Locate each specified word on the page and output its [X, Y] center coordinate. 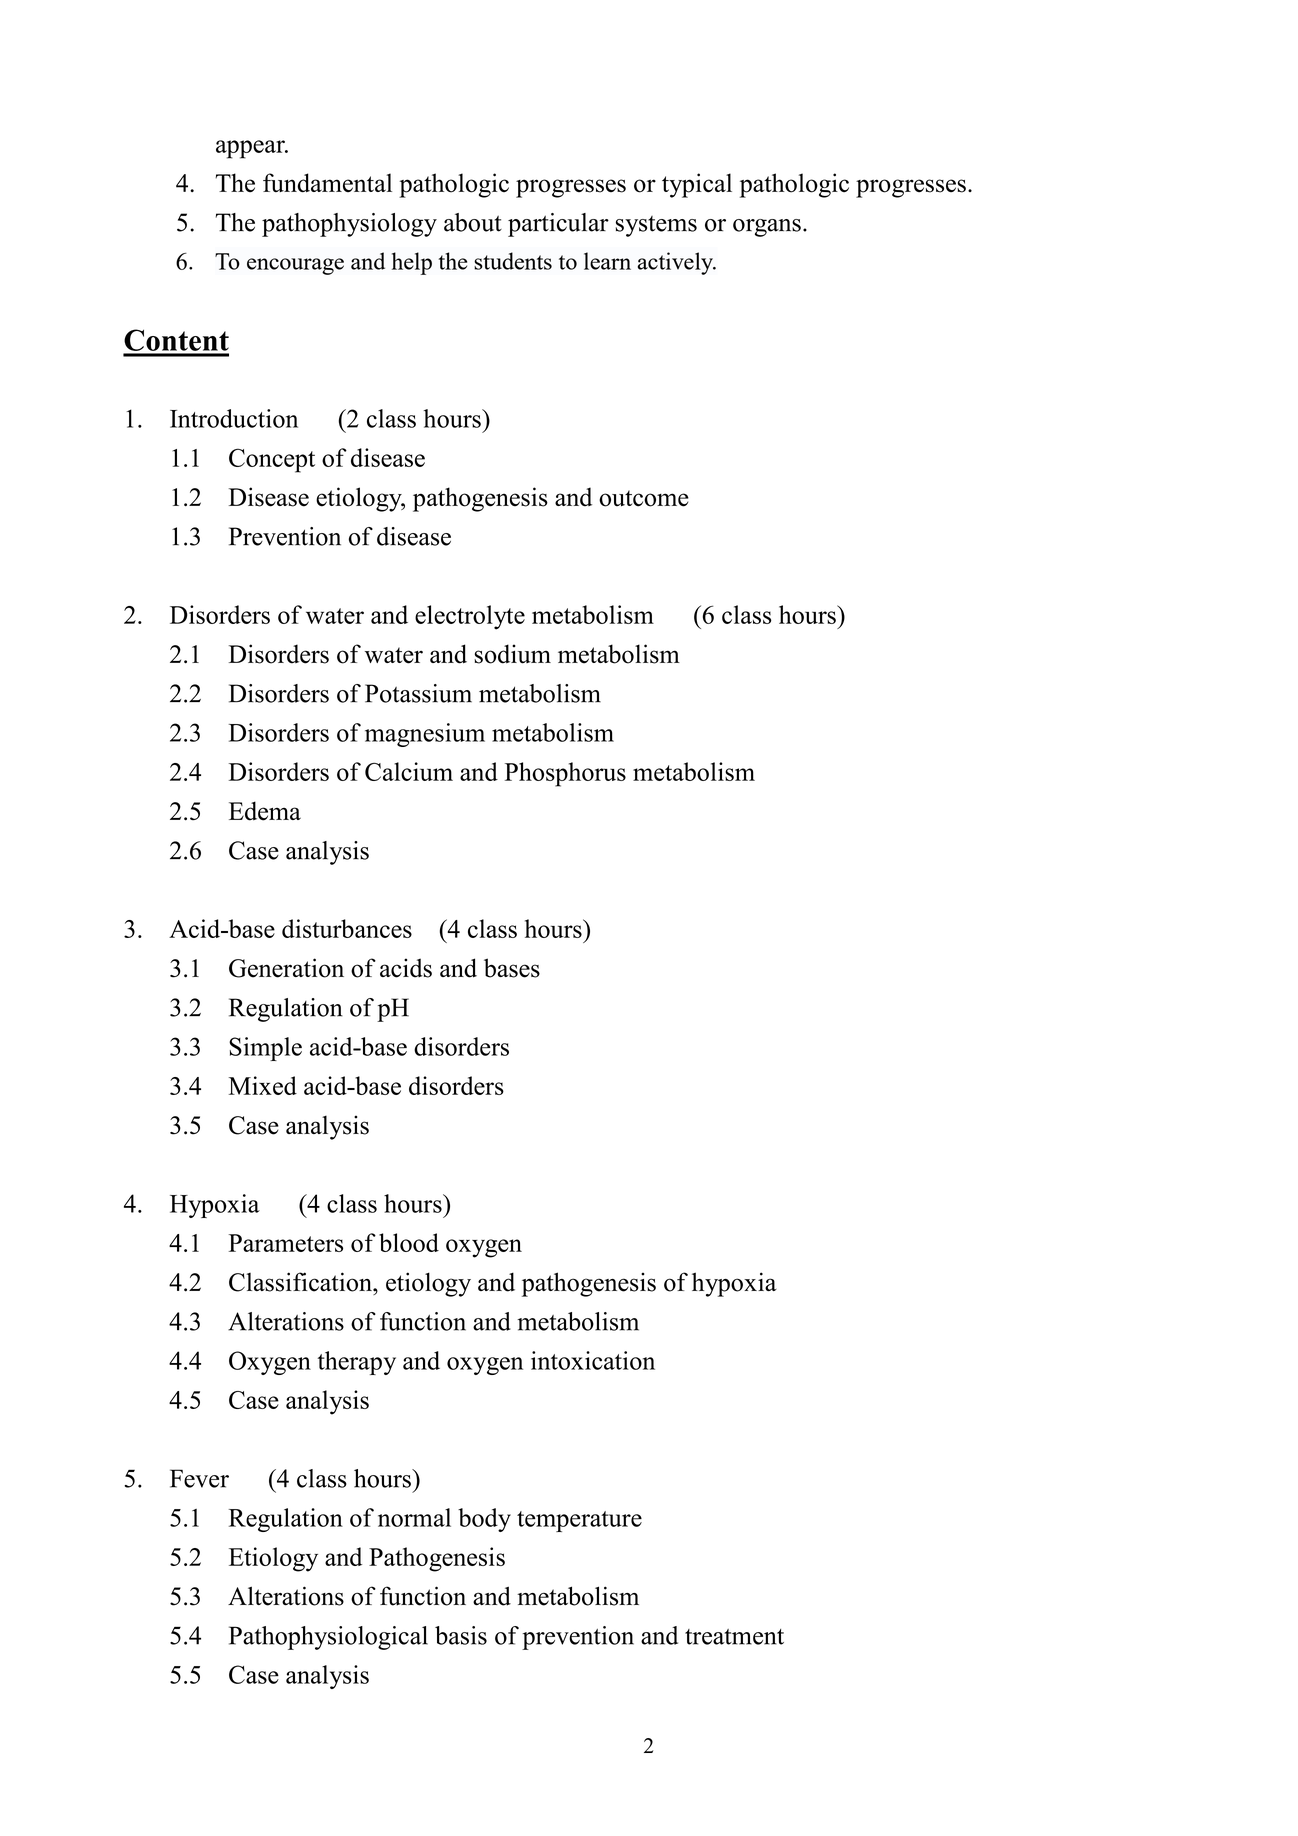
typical [697, 185]
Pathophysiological [328, 1638]
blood [409, 1242]
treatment [734, 1637]
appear [251, 149]
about [473, 222]
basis [461, 1635]
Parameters [286, 1243]
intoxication [593, 1360]
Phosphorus [565, 774]
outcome [644, 498]
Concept [272, 460]
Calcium [409, 771]
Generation [286, 968]
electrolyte [470, 617]
